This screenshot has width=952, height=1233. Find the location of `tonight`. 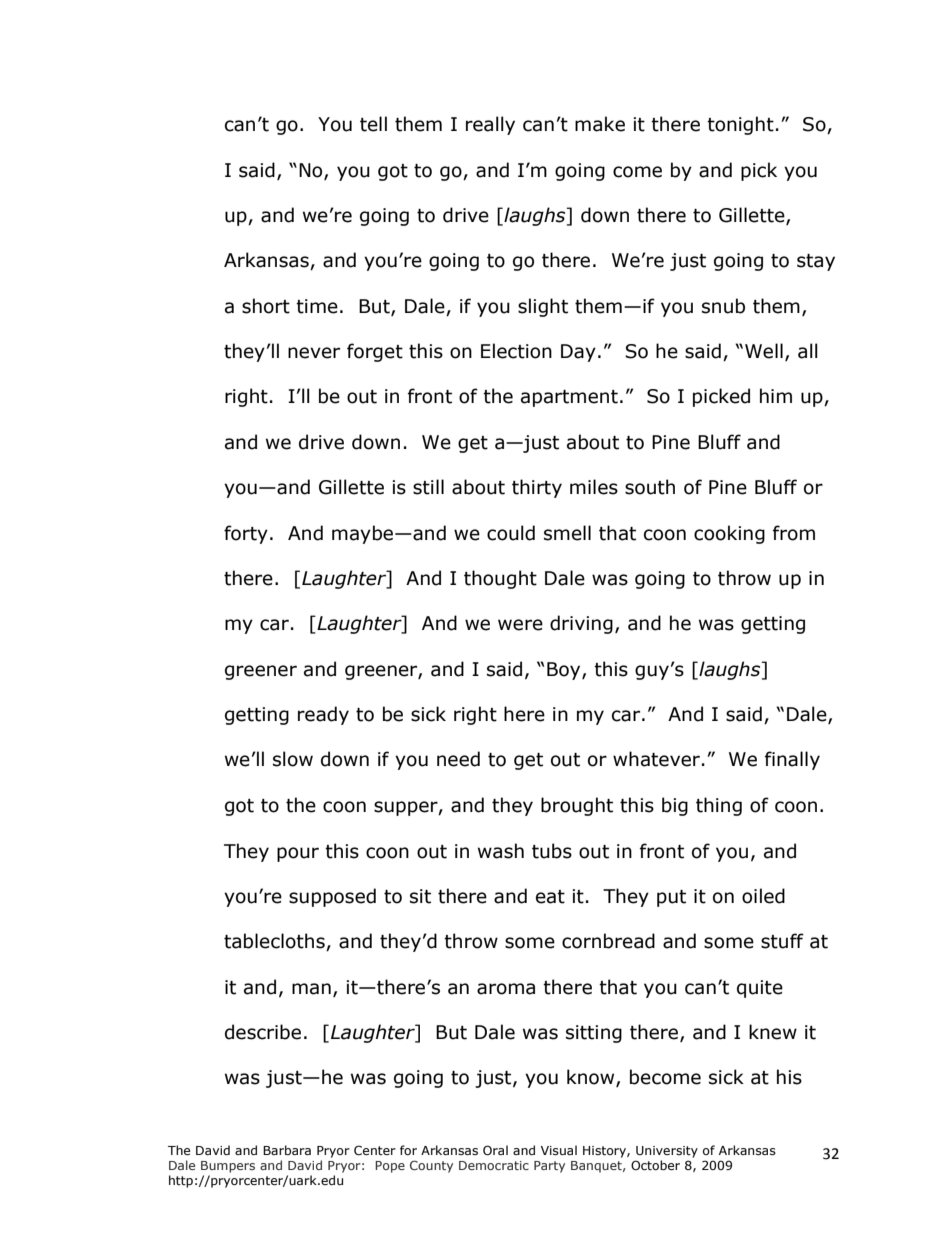

tonight is located at coordinates (740, 125).
